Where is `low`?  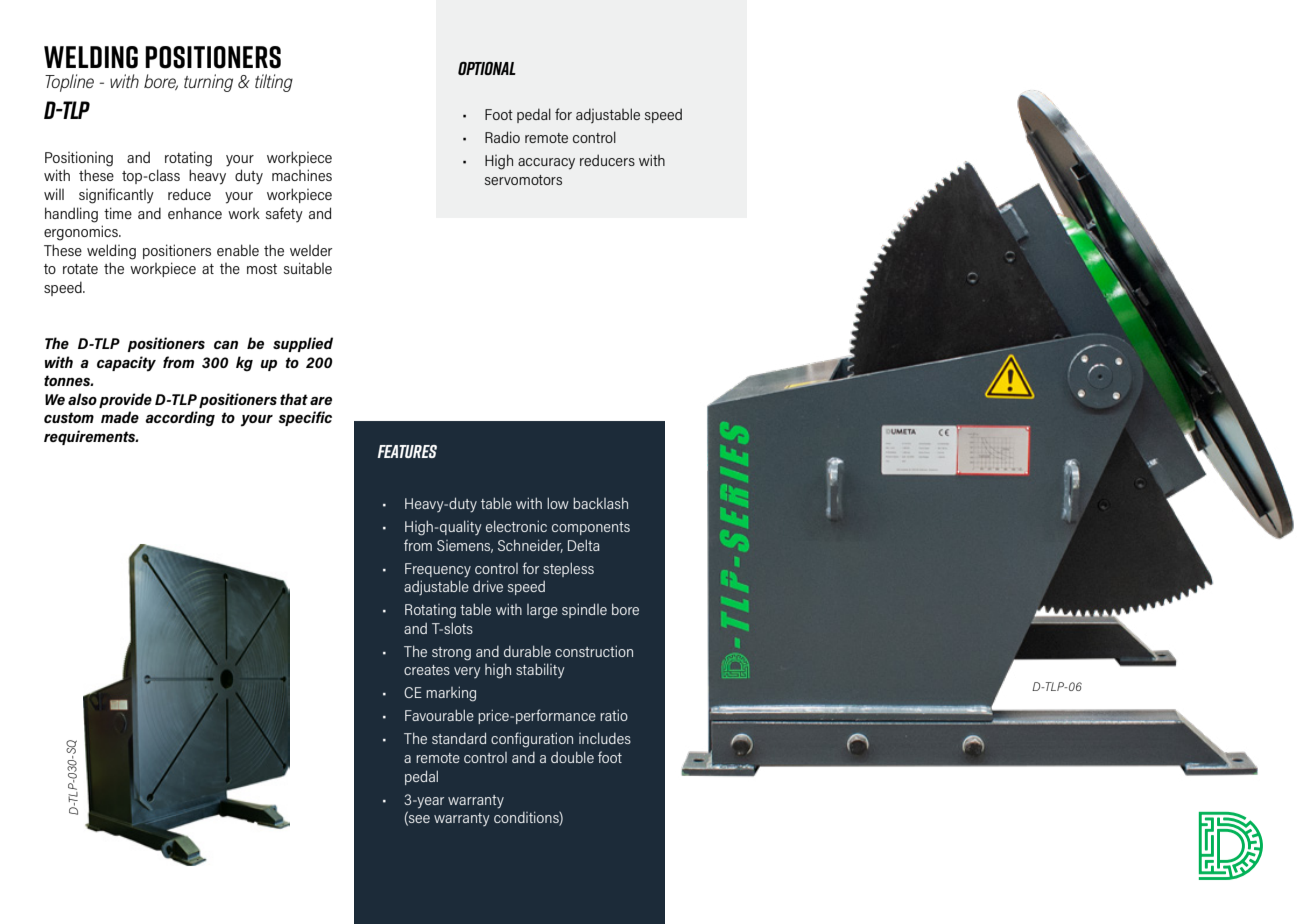
low is located at coordinates (558, 503).
